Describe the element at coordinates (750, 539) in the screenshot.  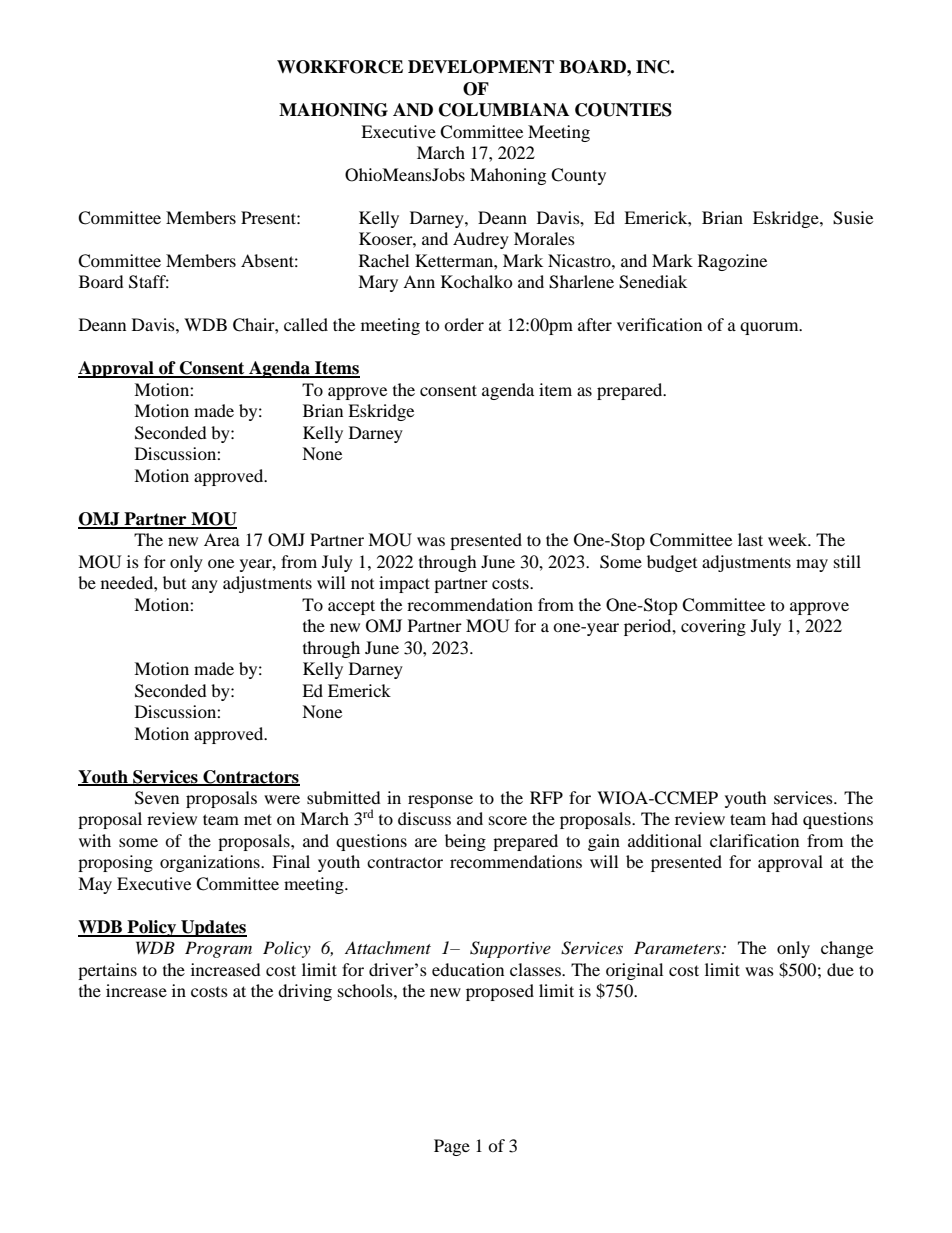
I see `last` at that location.
